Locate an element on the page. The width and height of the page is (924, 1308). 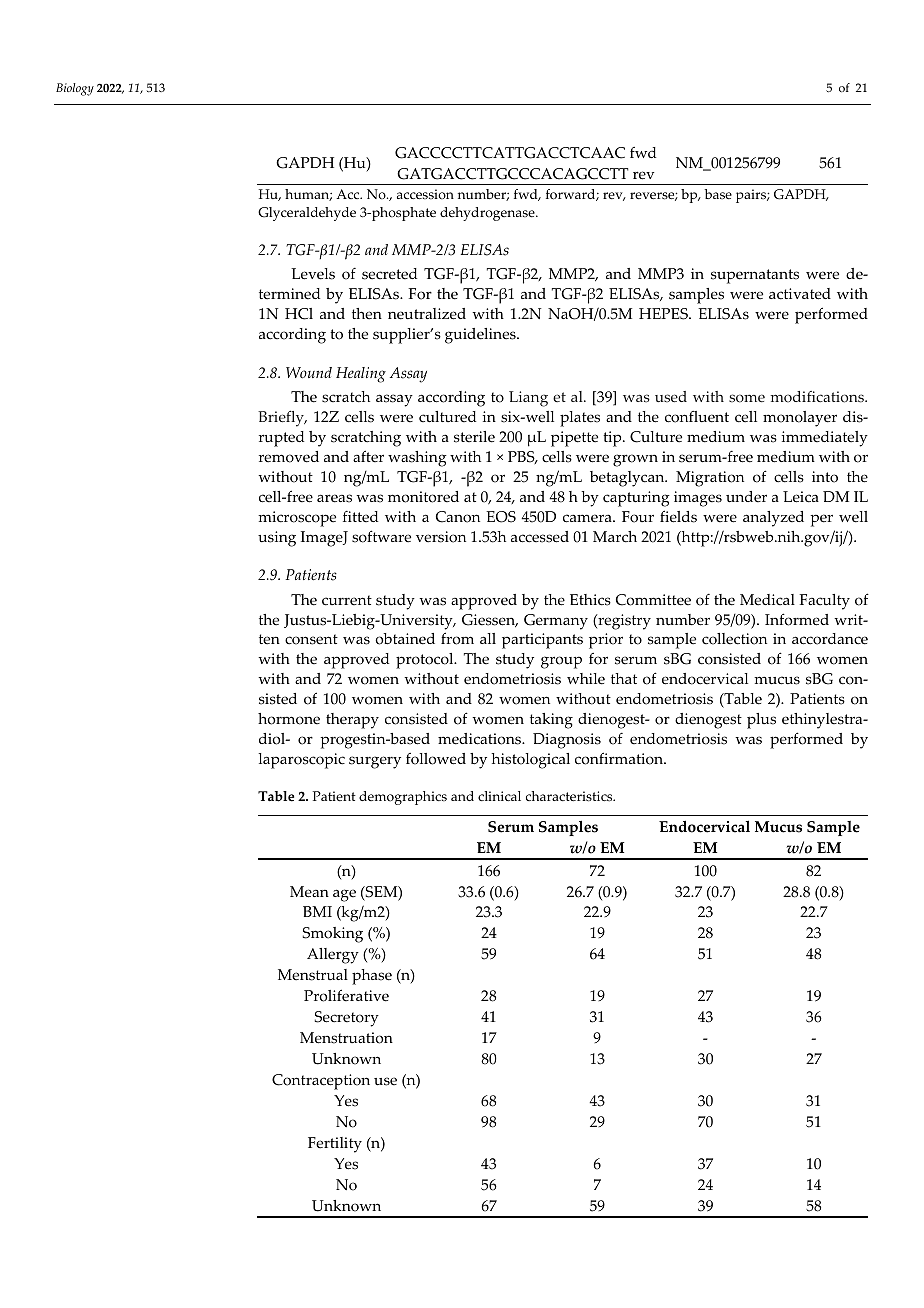
Fertility is located at coordinates (335, 1145).
